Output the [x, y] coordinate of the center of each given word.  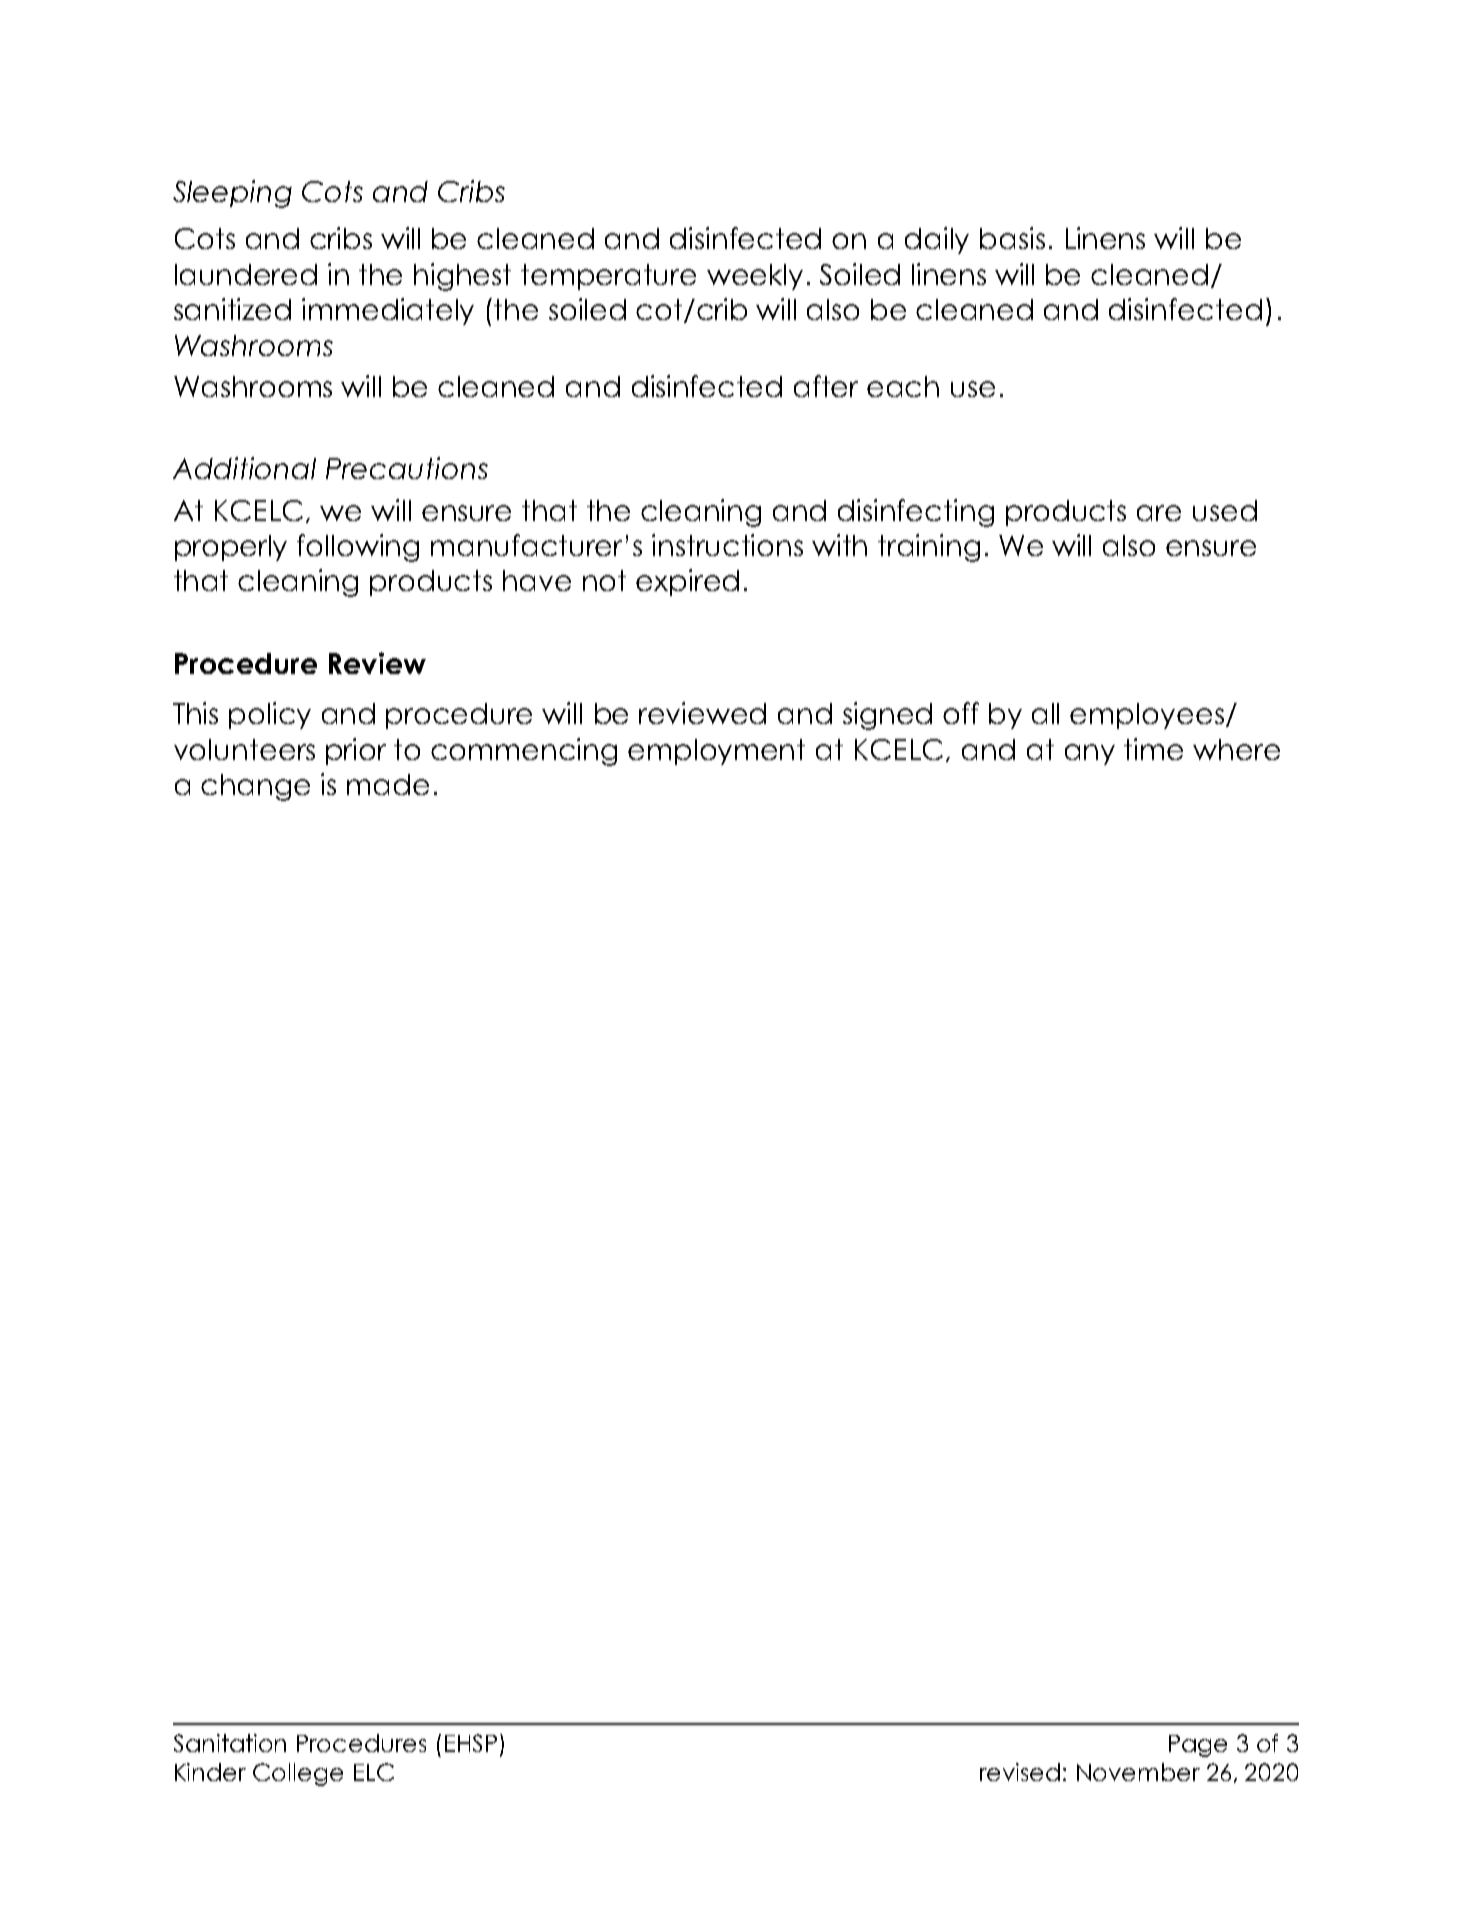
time [1153, 749]
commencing [524, 752]
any [1090, 754]
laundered [246, 274]
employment [716, 752]
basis [1012, 238]
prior [356, 751]
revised [1020, 1772]
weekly [755, 277]
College [298, 1774]
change [255, 787]
